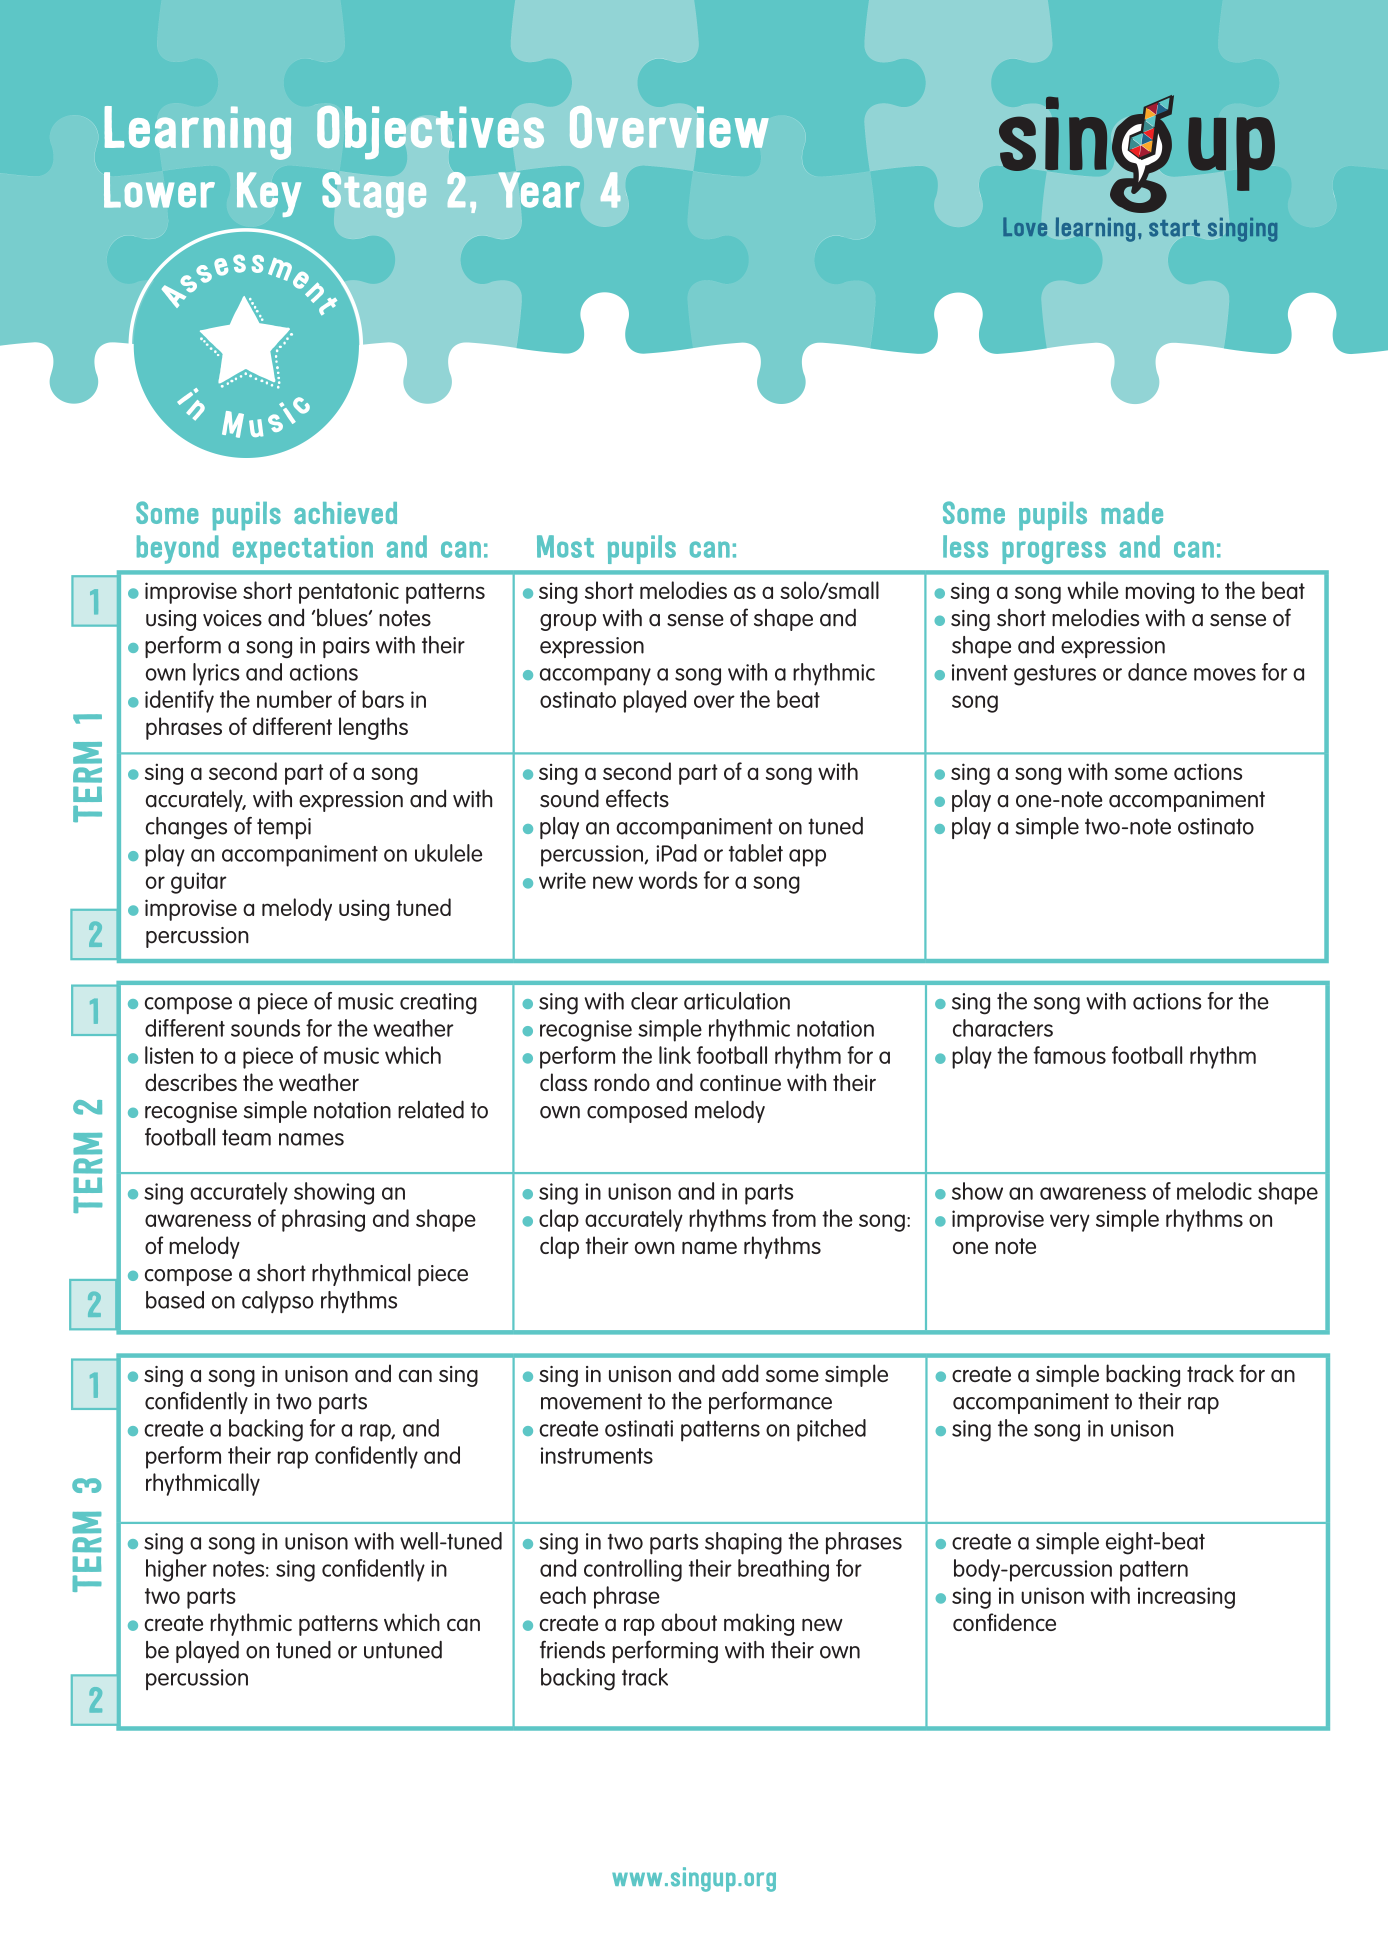 Image resolution: width=1388 pixels, height=1947 pixels. What do you see at coordinates (1055, 675) in the document?
I see `gestures` at bounding box center [1055, 675].
